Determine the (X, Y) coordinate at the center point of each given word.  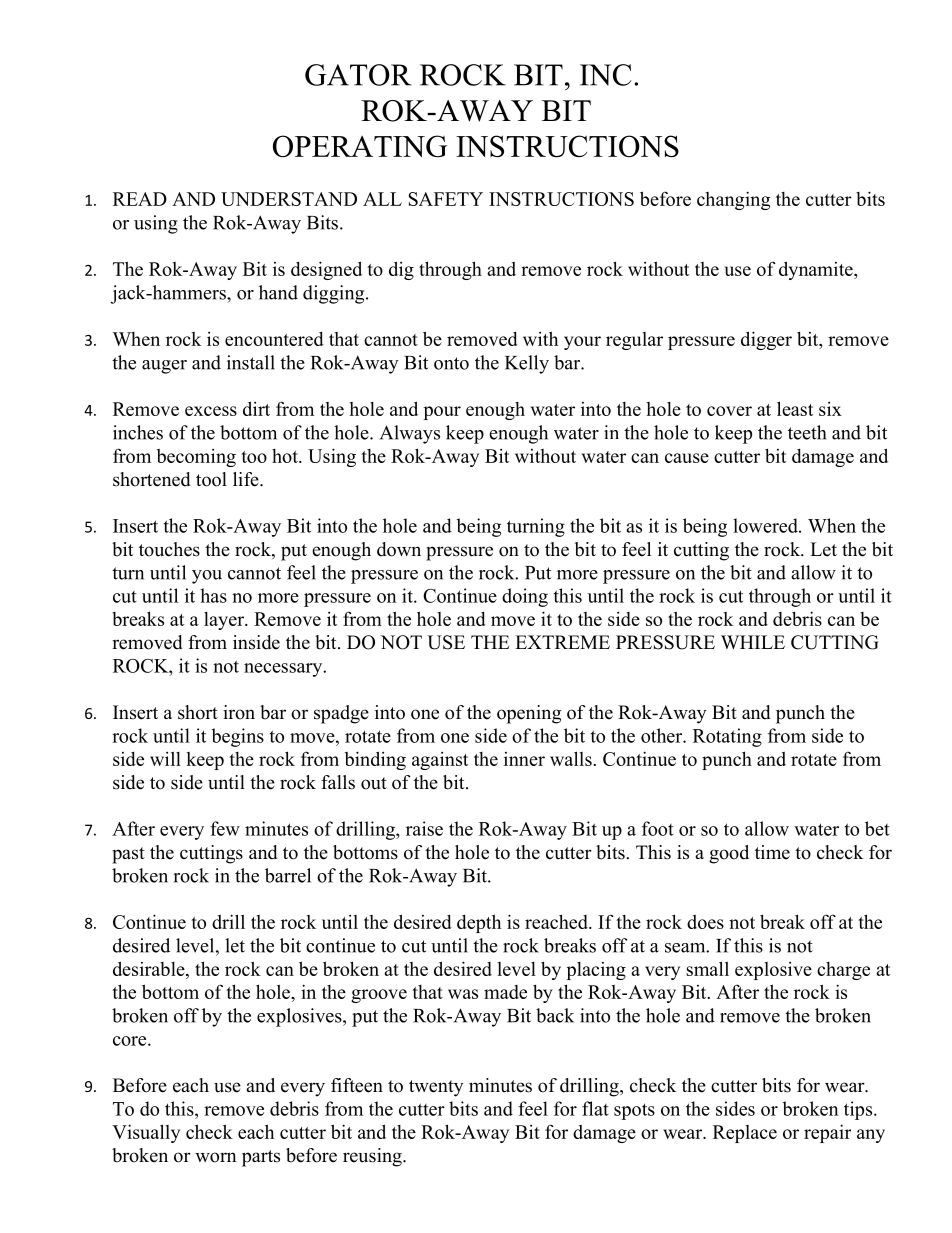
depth (479, 923)
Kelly (527, 364)
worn (216, 1157)
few (225, 828)
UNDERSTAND (289, 199)
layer (225, 621)
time (772, 852)
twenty (436, 1088)
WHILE (753, 642)
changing (733, 200)
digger (766, 340)
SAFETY (445, 199)
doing (525, 597)
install (251, 362)
